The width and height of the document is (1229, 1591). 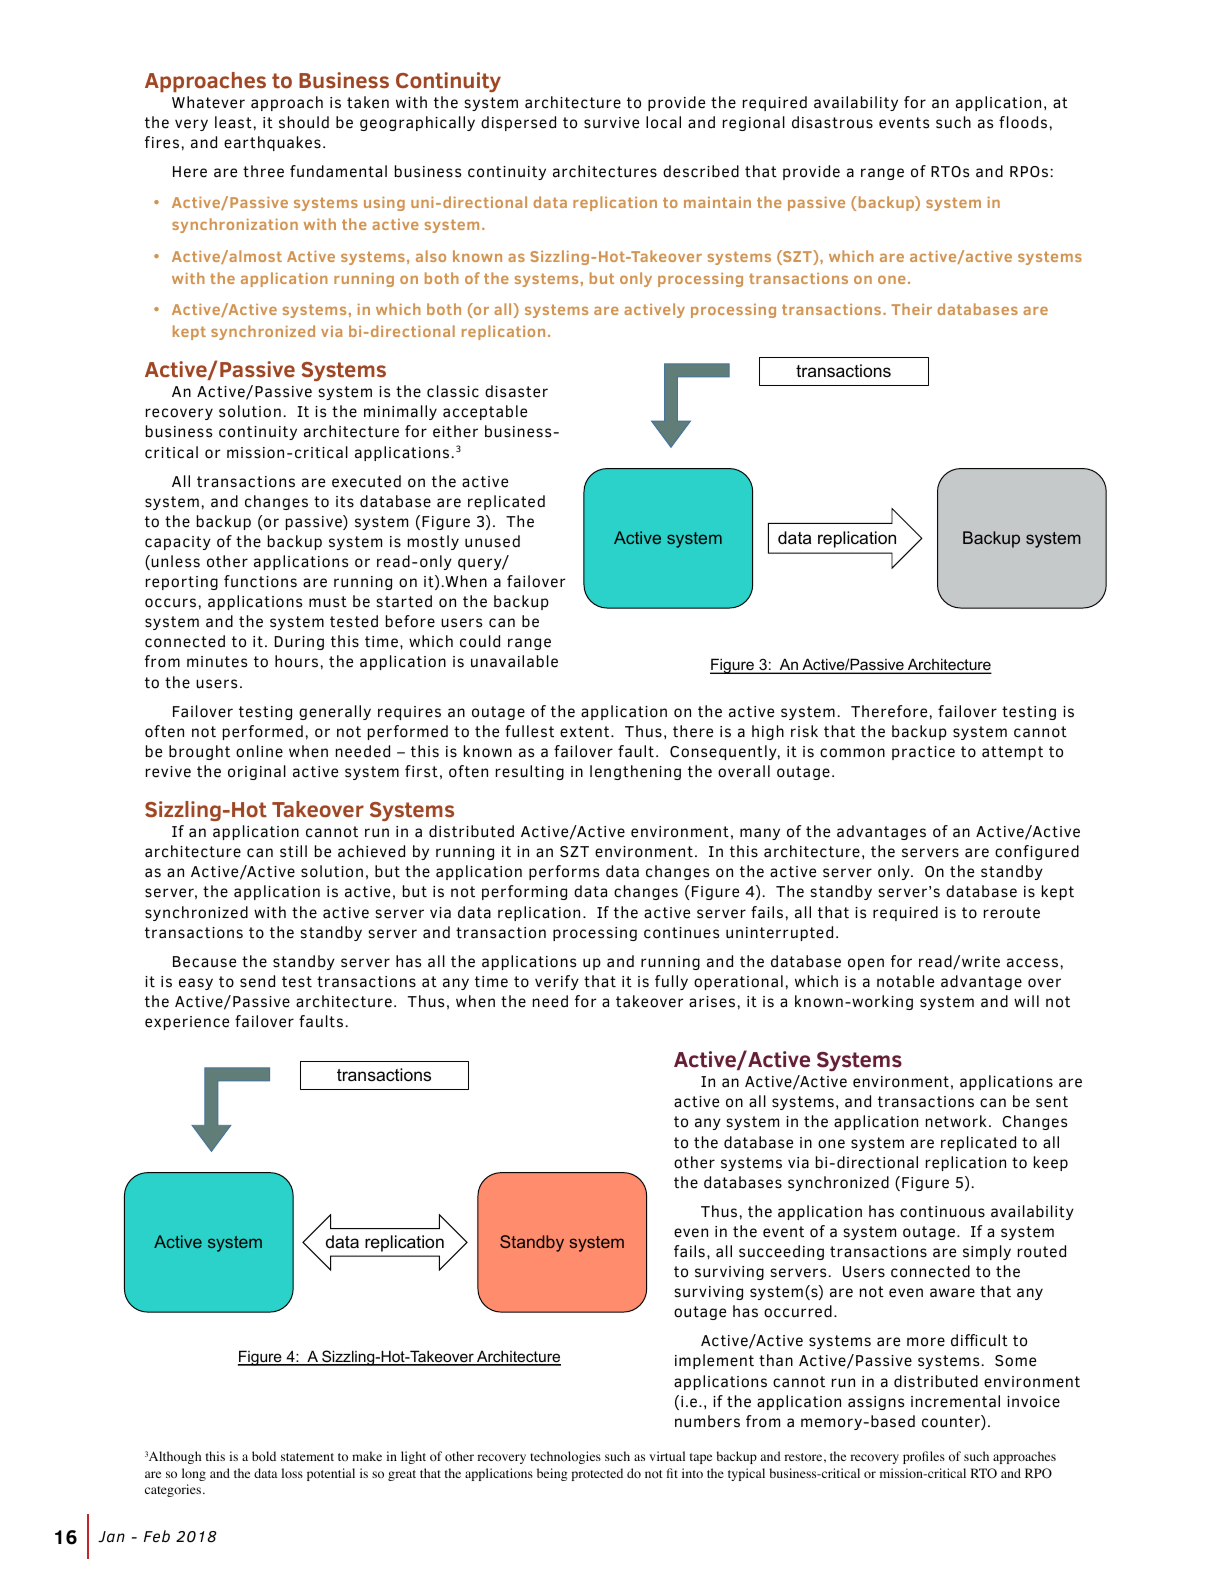 I want to click on survive, so click(x=611, y=123).
